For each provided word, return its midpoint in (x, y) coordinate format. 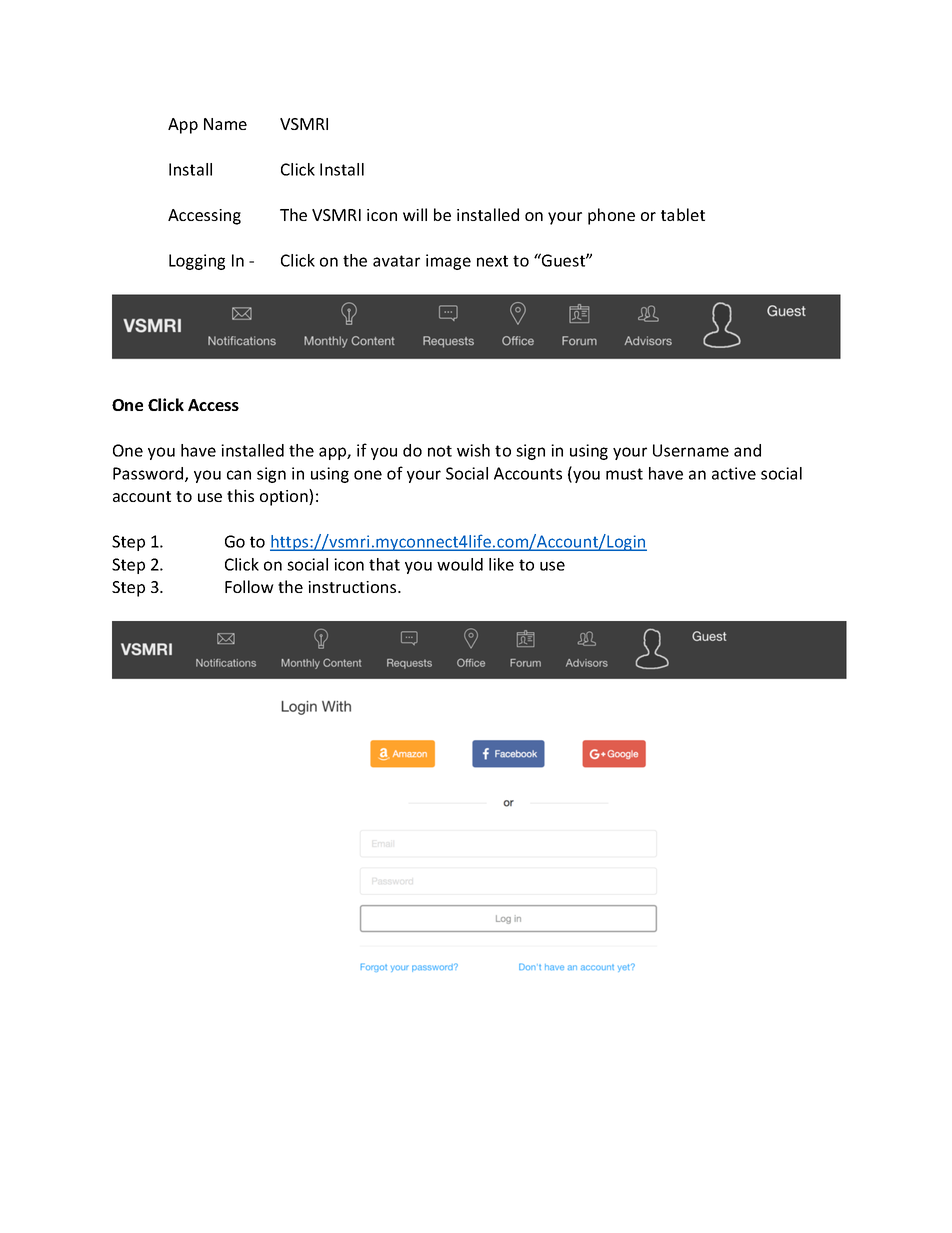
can (239, 475)
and (747, 450)
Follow (249, 586)
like (501, 564)
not (440, 451)
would (460, 564)
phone (611, 216)
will (415, 214)
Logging (197, 262)
